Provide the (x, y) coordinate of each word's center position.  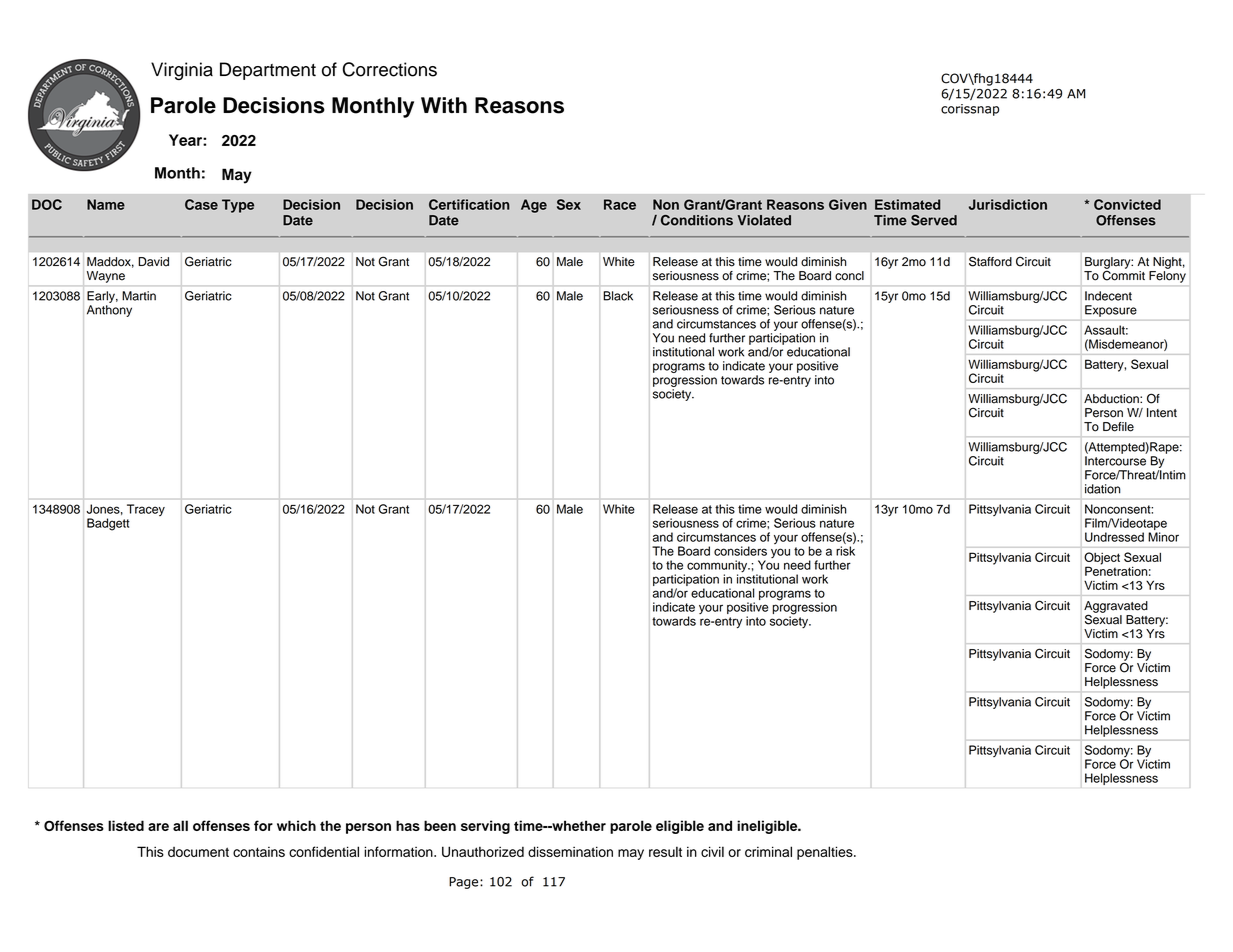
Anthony (109, 311)
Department (268, 71)
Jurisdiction (1008, 204)
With (444, 105)
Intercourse (1115, 461)
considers (740, 551)
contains (259, 852)
